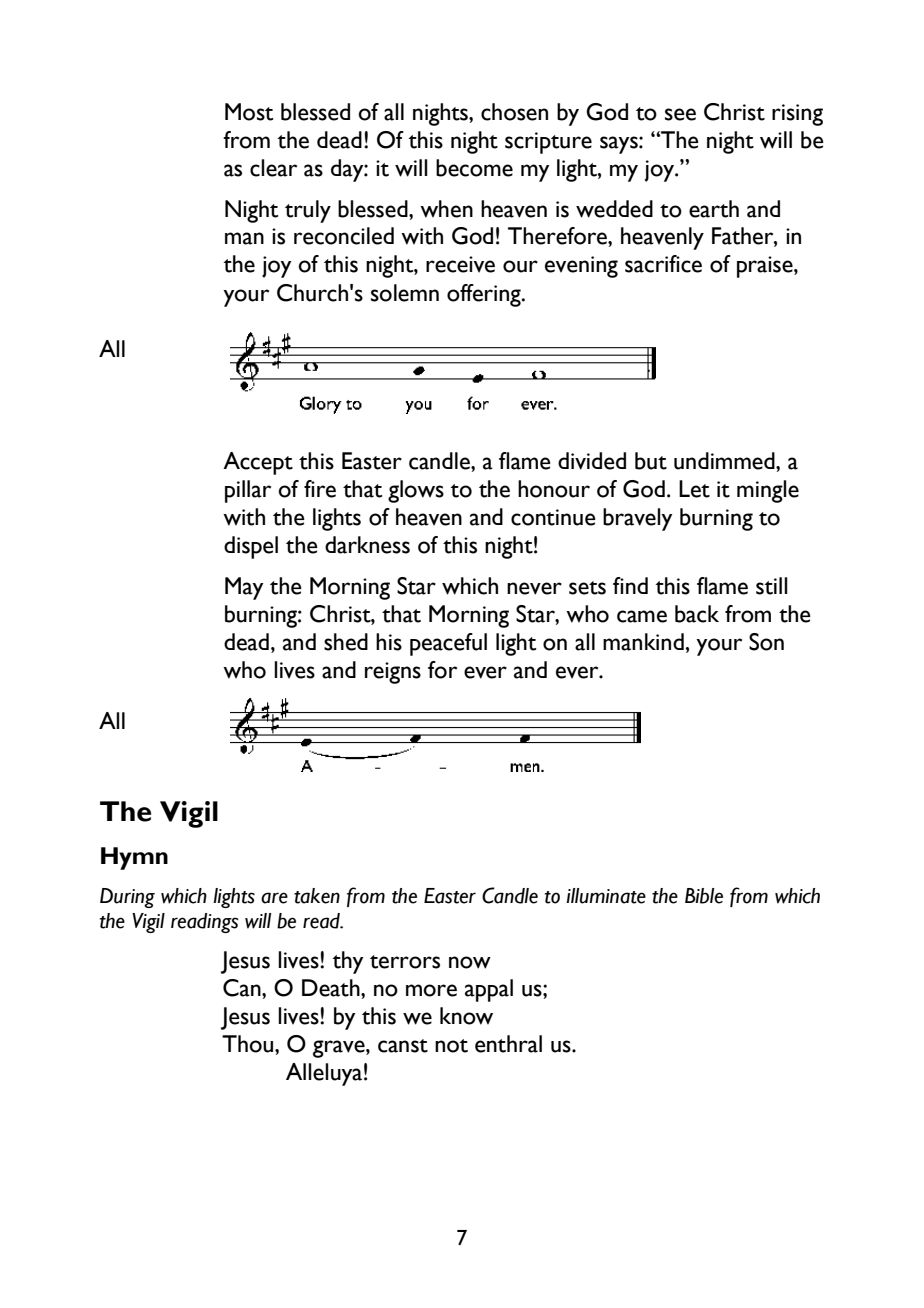 This screenshot has width=924, height=1308. Describe the element at coordinates (249, 1044) in the screenshot. I see `Thou` at that location.
